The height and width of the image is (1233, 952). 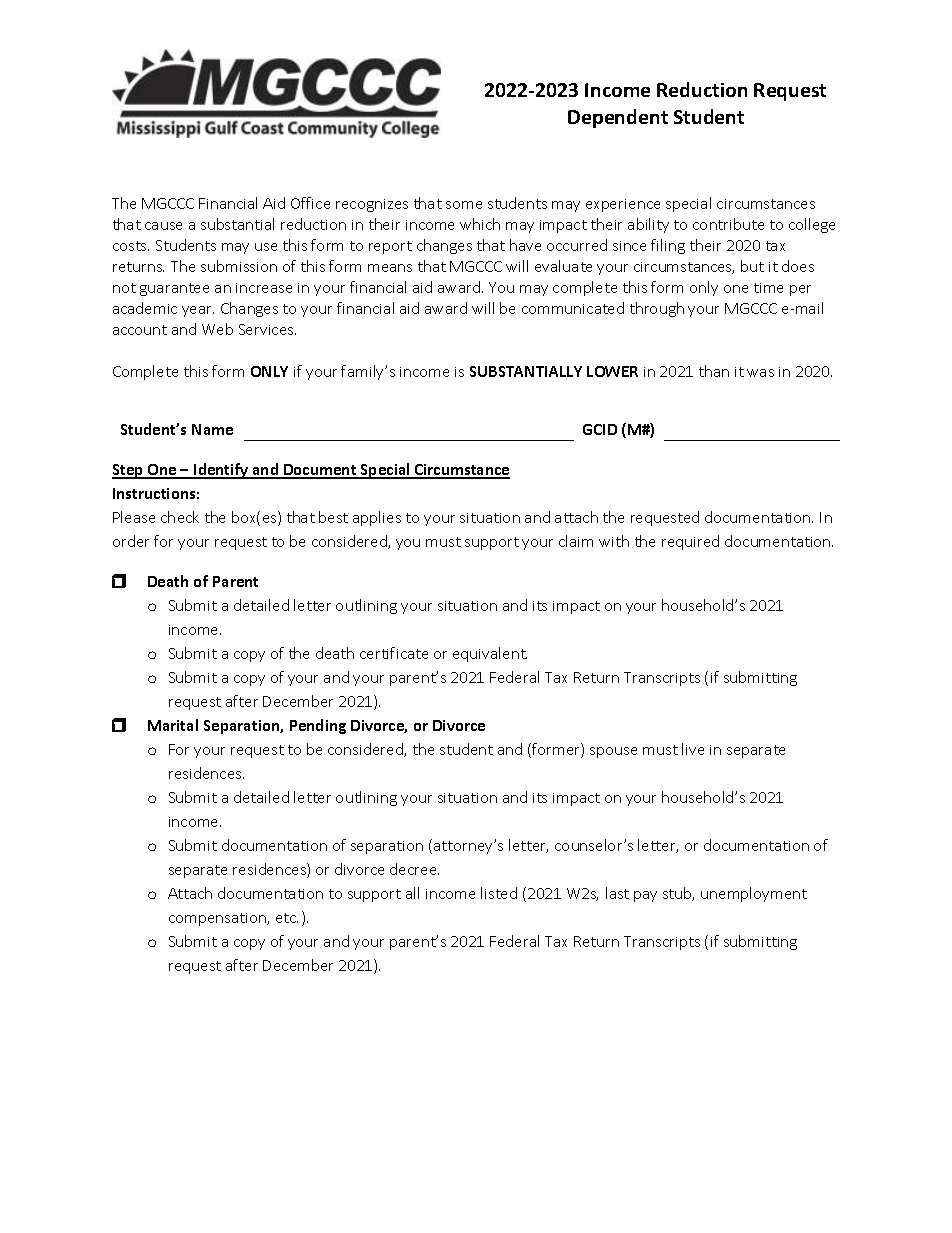 What do you see at coordinates (714, 371) in the image?
I see `than` at bounding box center [714, 371].
